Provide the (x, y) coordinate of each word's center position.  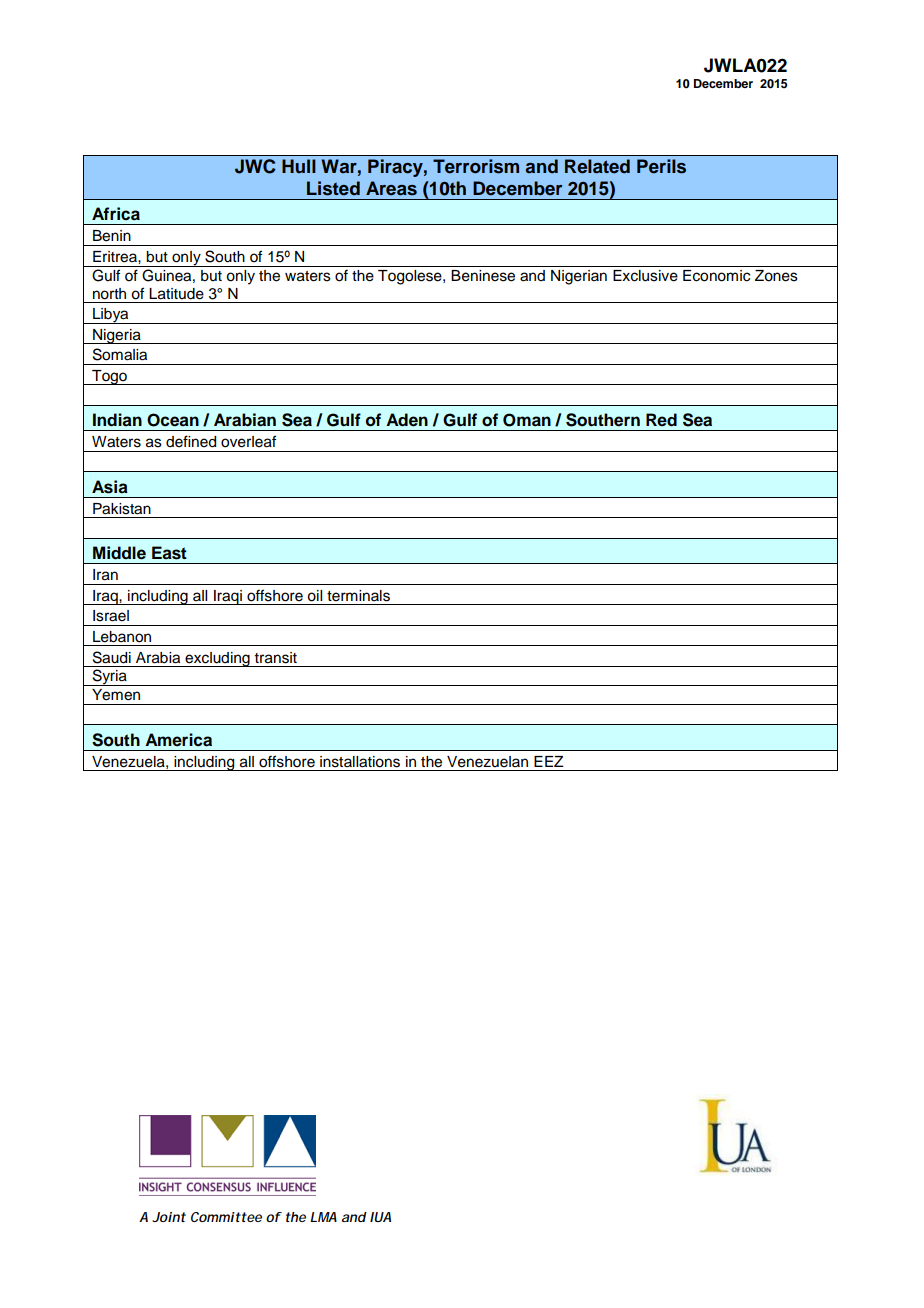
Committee (226, 1217)
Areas (391, 188)
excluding (217, 659)
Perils (661, 166)
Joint (169, 1217)
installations (360, 762)
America (178, 740)
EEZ (549, 761)
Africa (116, 214)
